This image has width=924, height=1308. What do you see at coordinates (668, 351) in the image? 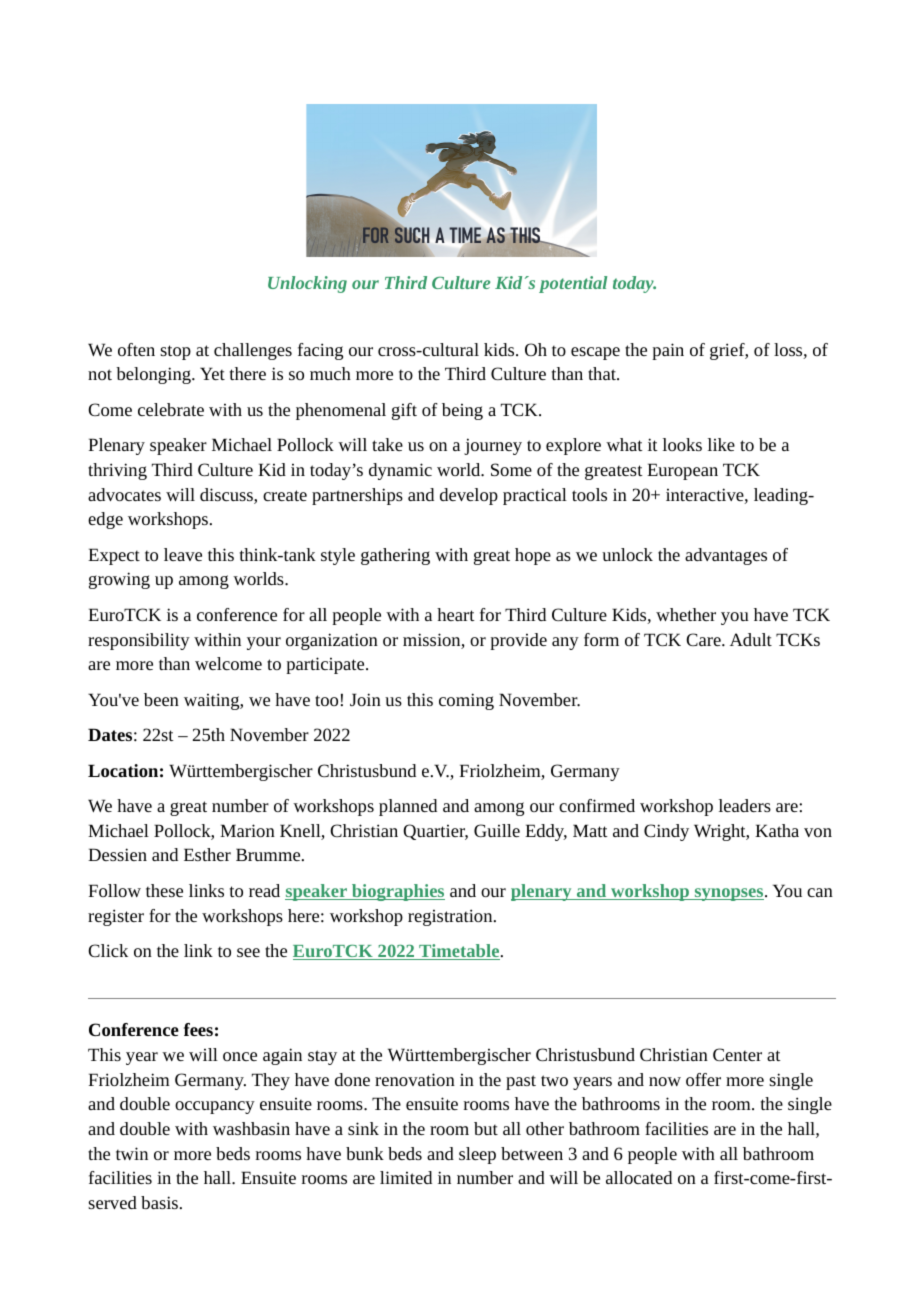
I see `pain` at bounding box center [668, 351].
